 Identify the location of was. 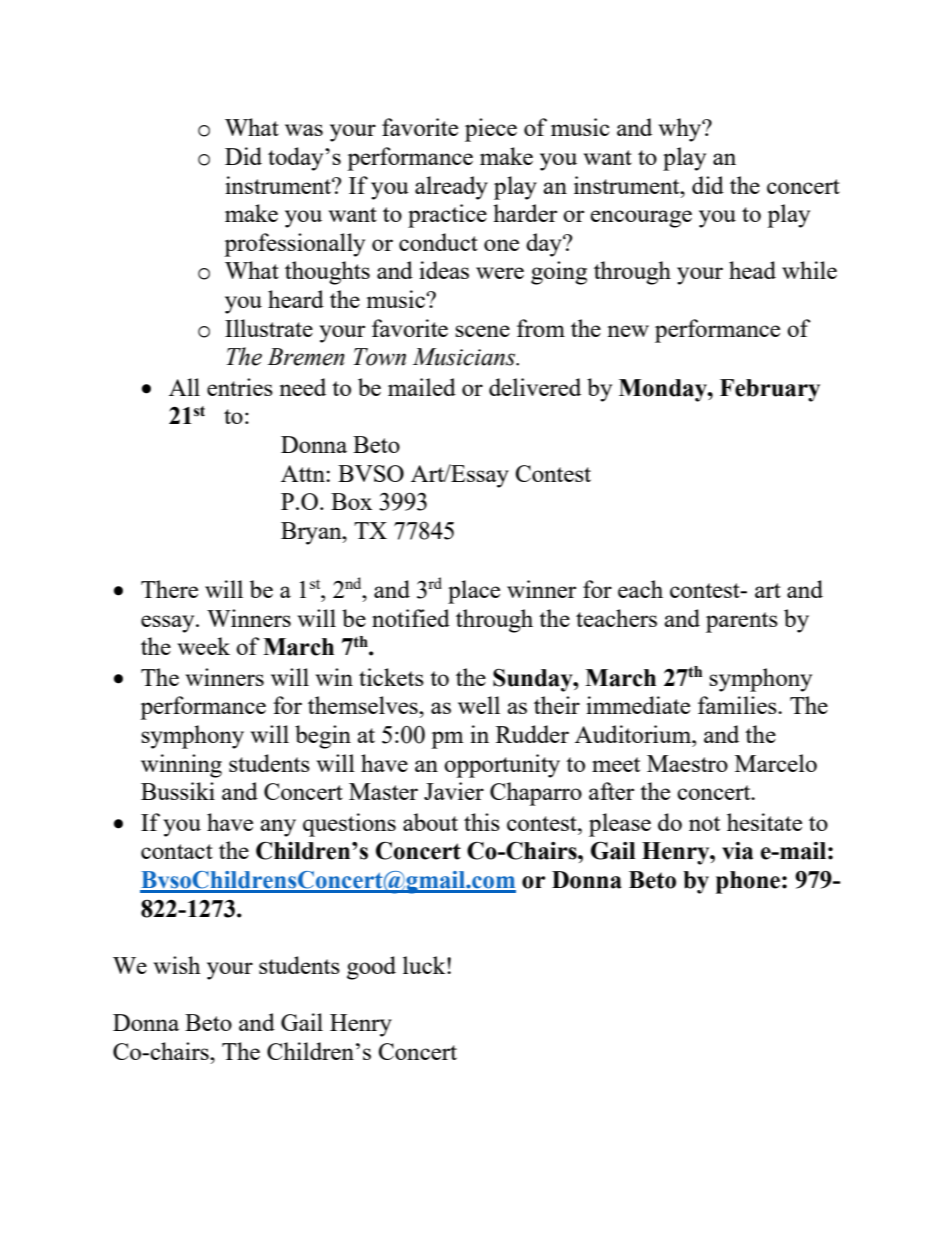
(304, 130).
